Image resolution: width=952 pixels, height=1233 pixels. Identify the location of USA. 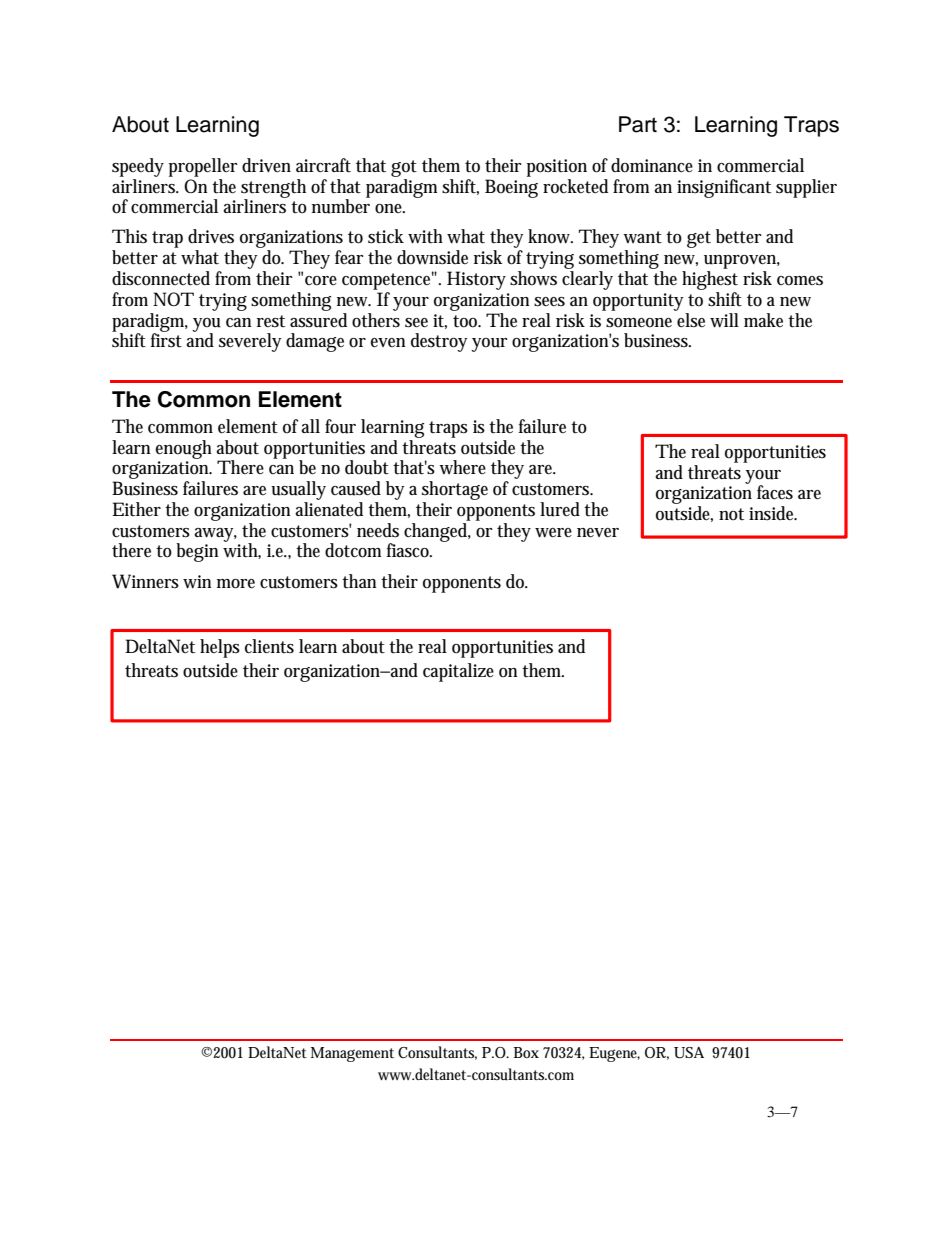
(689, 1053).
